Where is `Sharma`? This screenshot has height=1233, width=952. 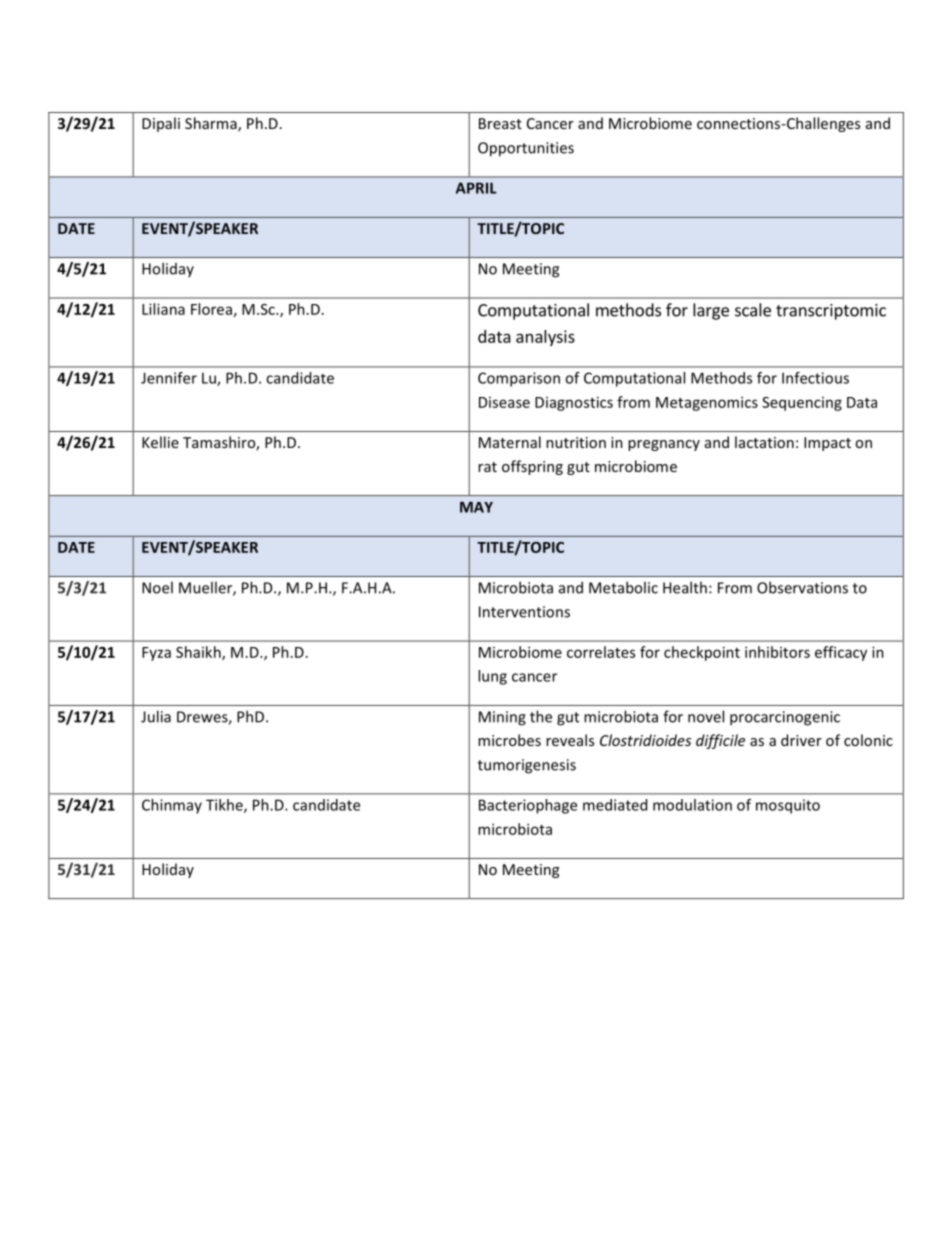
Sharma is located at coordinates (212, 124).
